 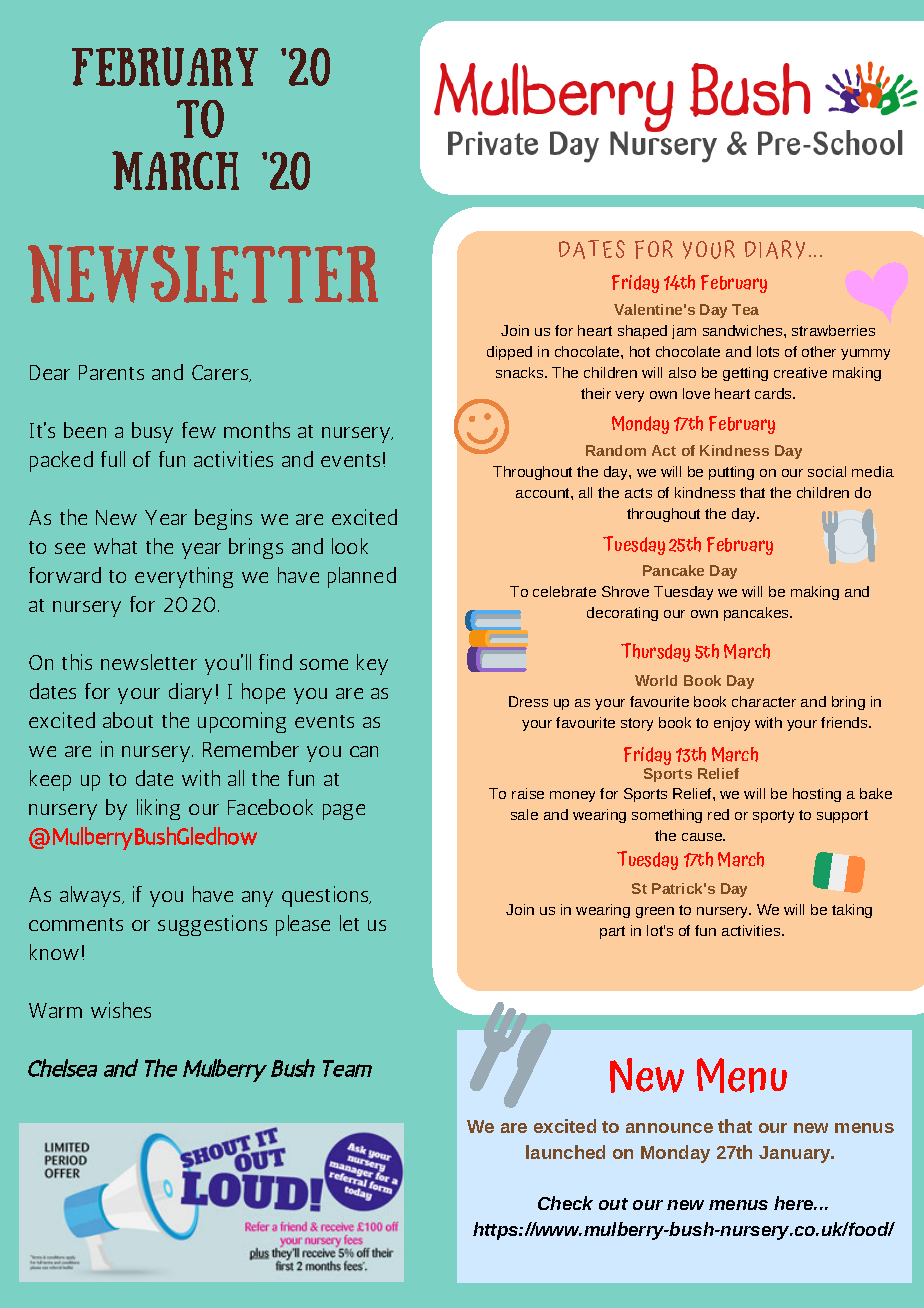 What do you see at coordinates (796, 1154) in the document?
I see `January` at bounding box center [796, 1154].
